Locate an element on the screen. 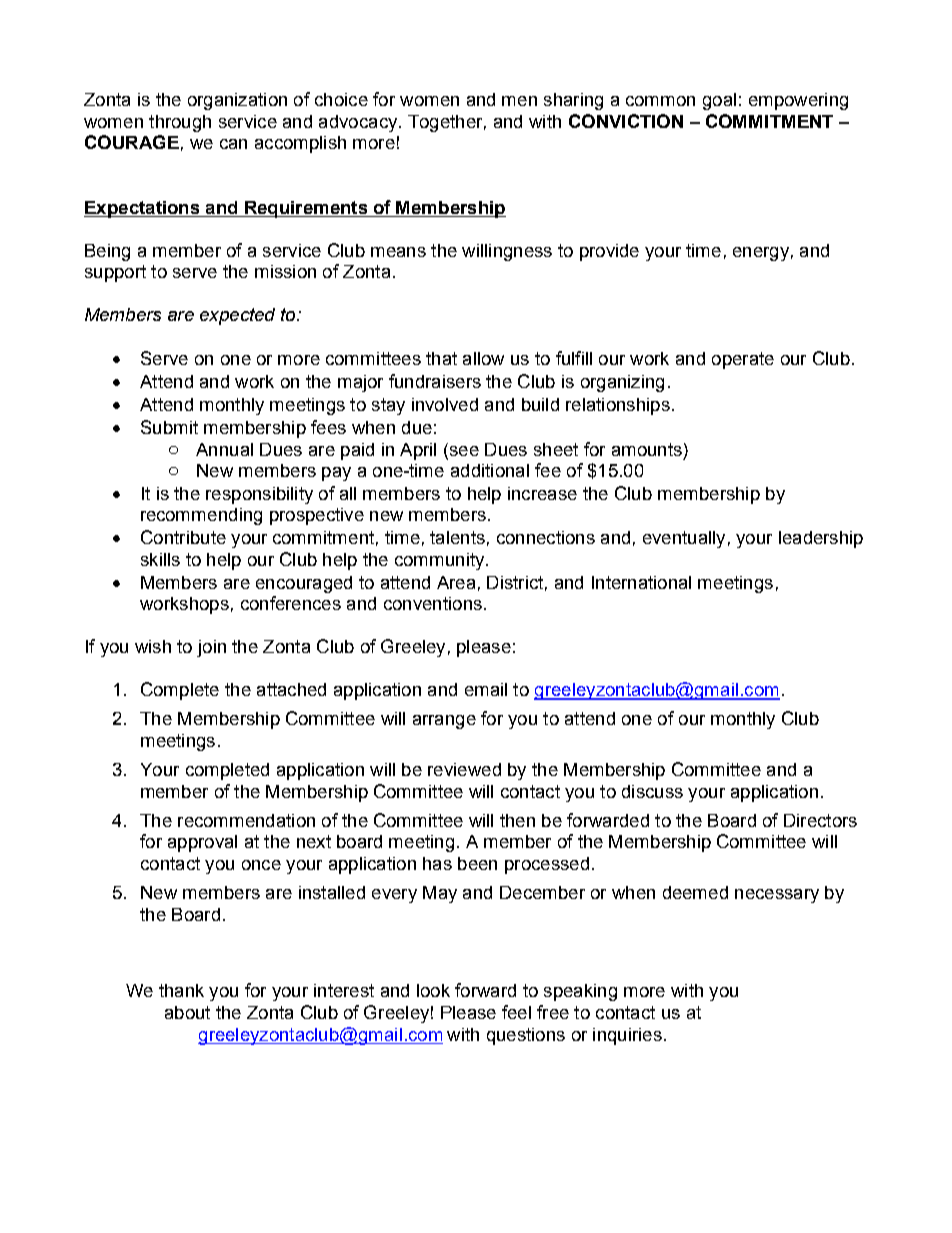 Image resolution: width=952 pixels, height=1233 pixels. Area is located at coordinates (456, 582).
